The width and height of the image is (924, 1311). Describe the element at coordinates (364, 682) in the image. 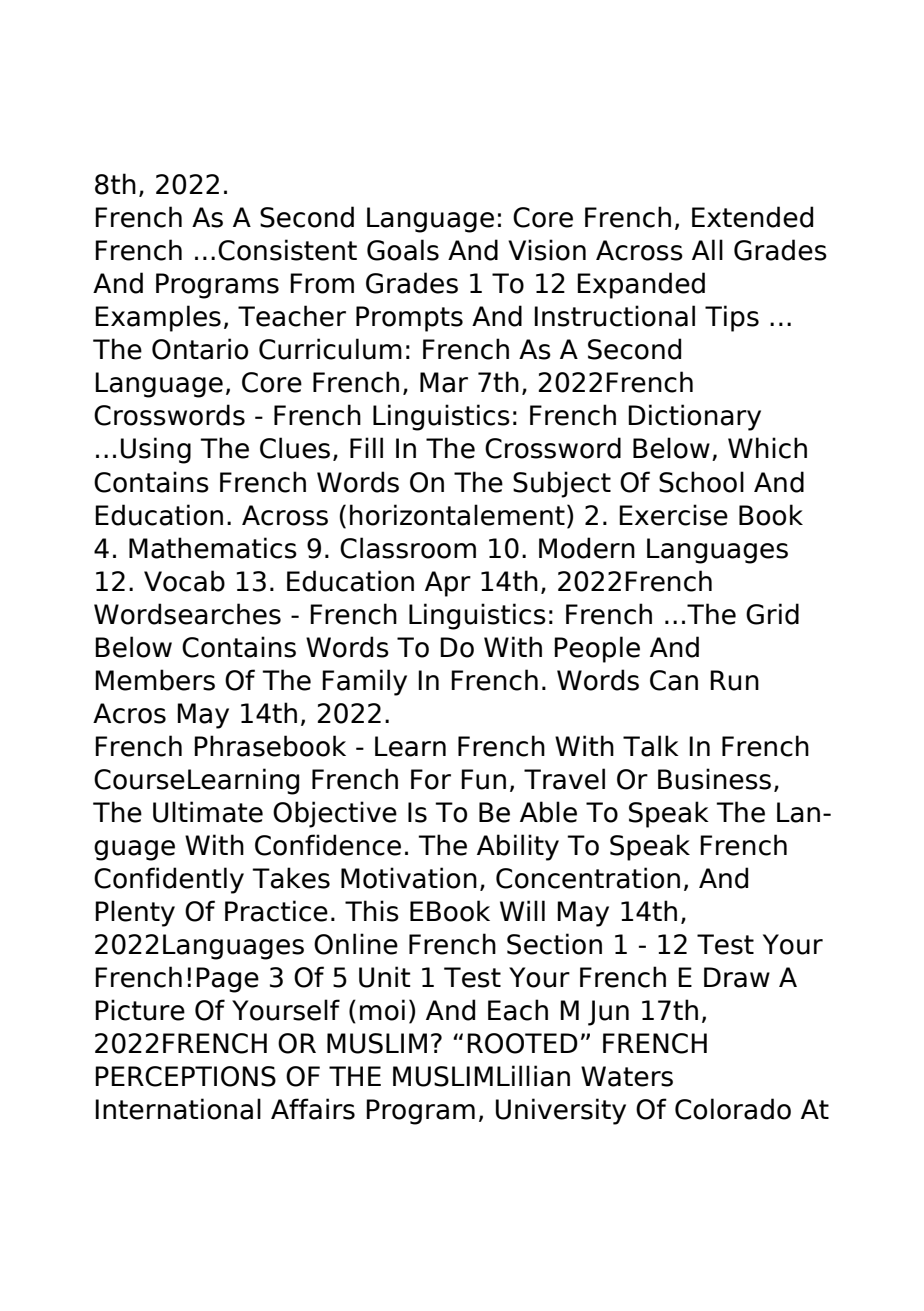

I see `Family` at that location.
